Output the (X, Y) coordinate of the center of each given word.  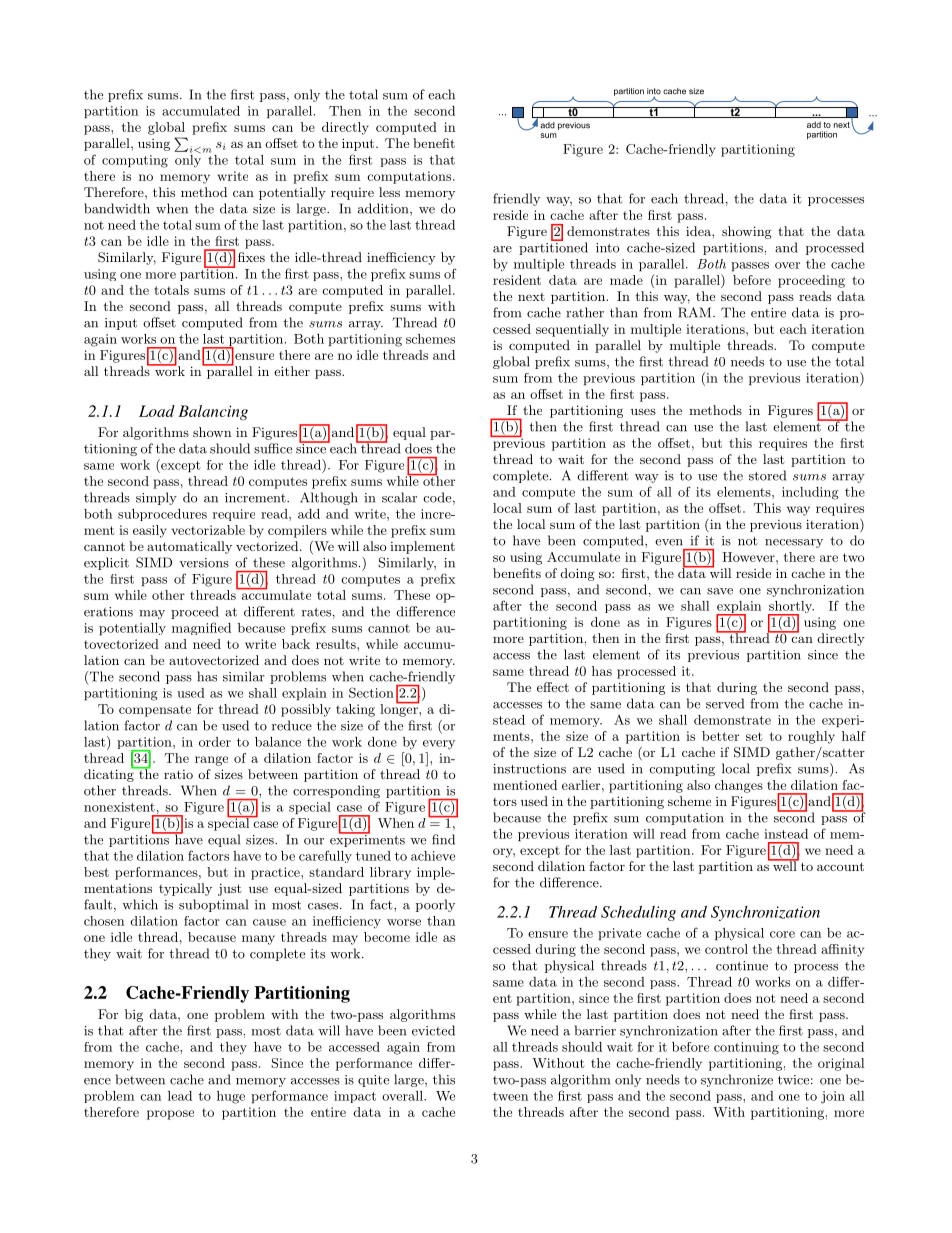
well (784, 865)
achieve (433, 856)
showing (747, 232)
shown (212, 432)
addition (384, 209)
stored (767, 475)
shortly (791, 608)
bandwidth (117, 208)
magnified (201, 628)
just (229, 889)
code (437, 497)
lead (180, 1096)
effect (553, 687)
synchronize (737, 1080)
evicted (433, 1030)
